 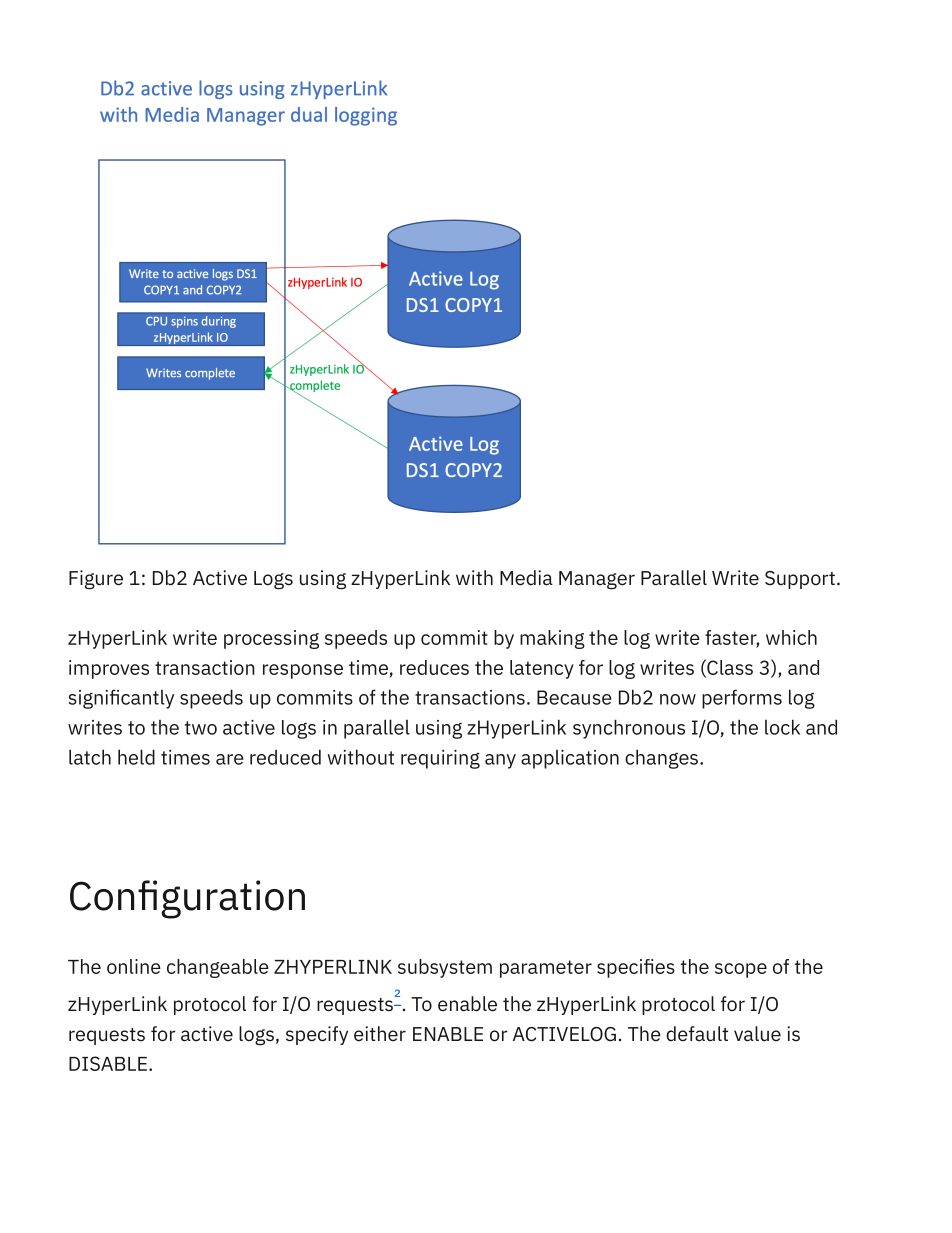 I want to click on subsystem, so click(x=445, y=968).
